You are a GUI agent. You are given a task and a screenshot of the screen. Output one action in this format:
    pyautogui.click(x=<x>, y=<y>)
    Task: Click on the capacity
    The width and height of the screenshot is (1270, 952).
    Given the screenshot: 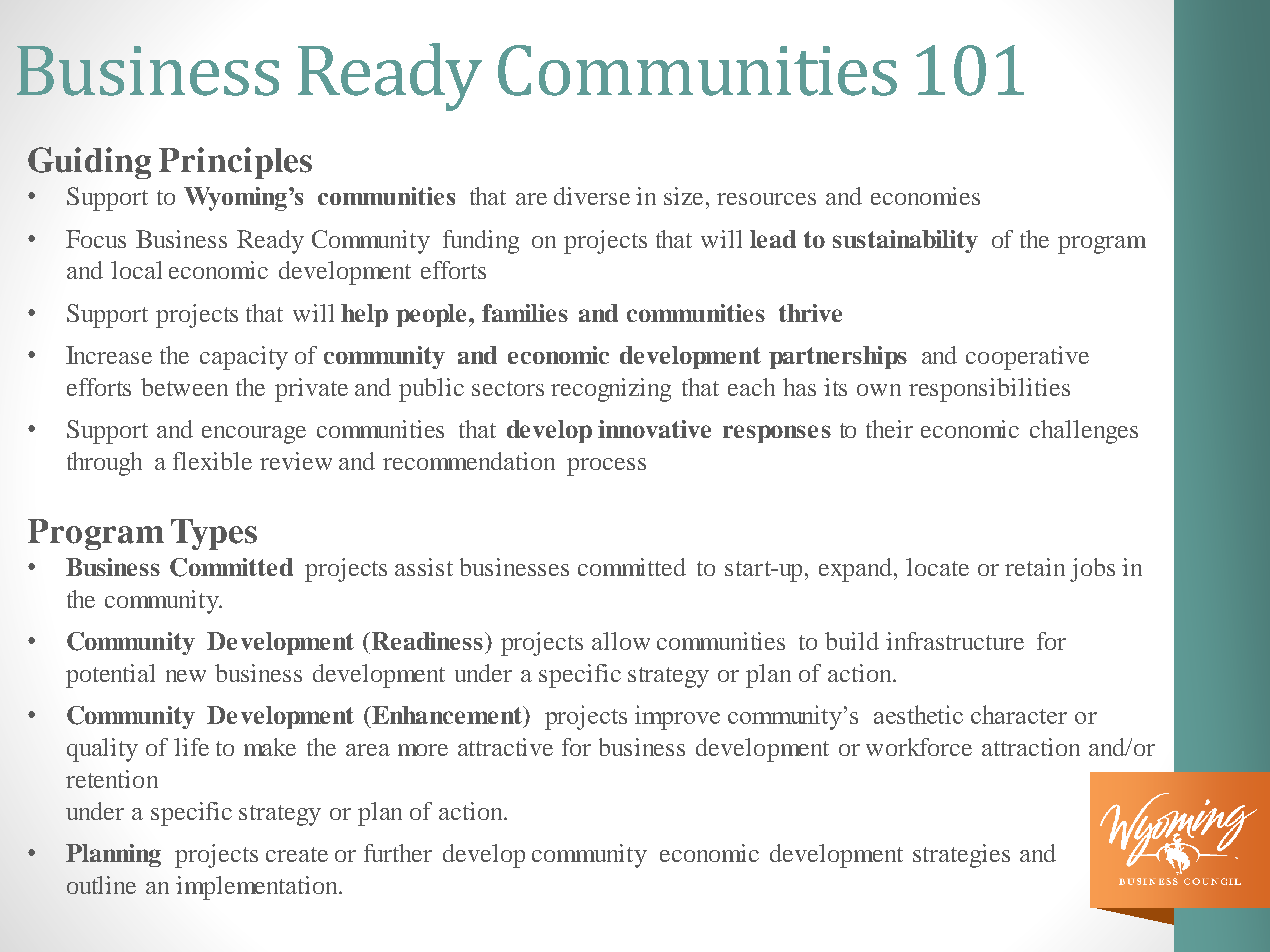 What is the action you would take?
    pyautogui.click(x=244, y=358)
